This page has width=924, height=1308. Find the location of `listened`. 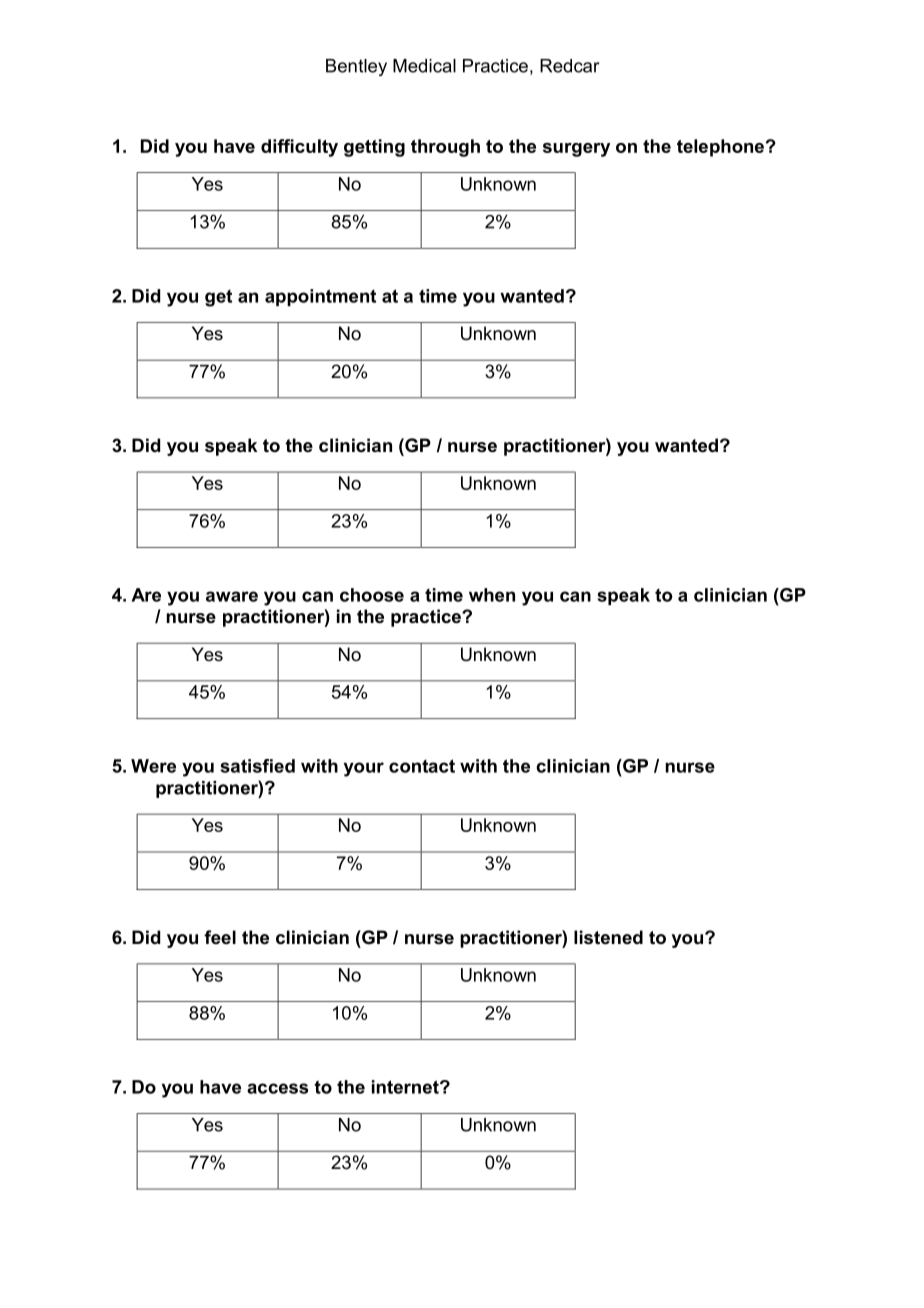

listened is located at coordinates (608, 937).
